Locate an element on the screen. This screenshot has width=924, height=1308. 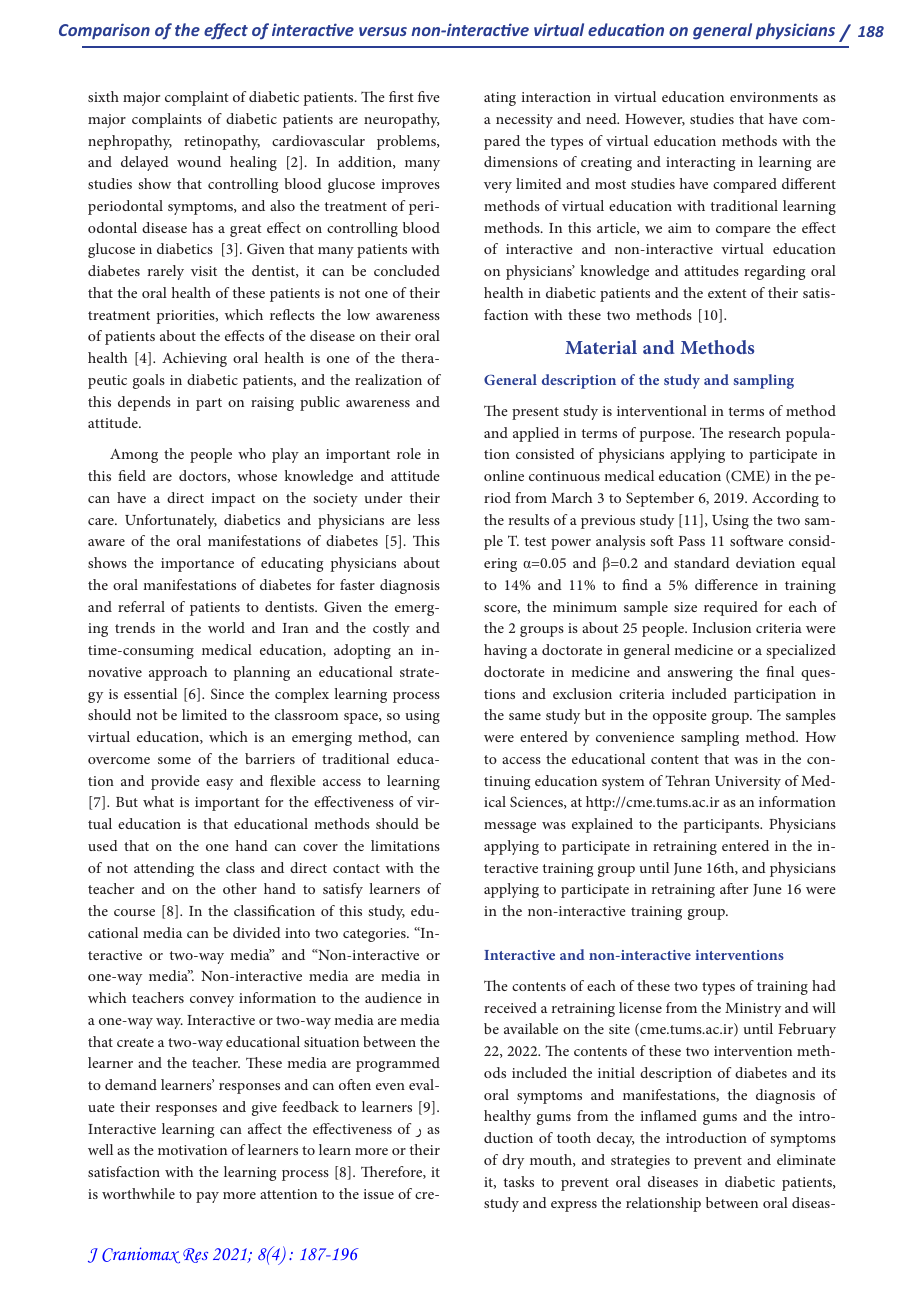
required is located at coordinates (731, 608).
